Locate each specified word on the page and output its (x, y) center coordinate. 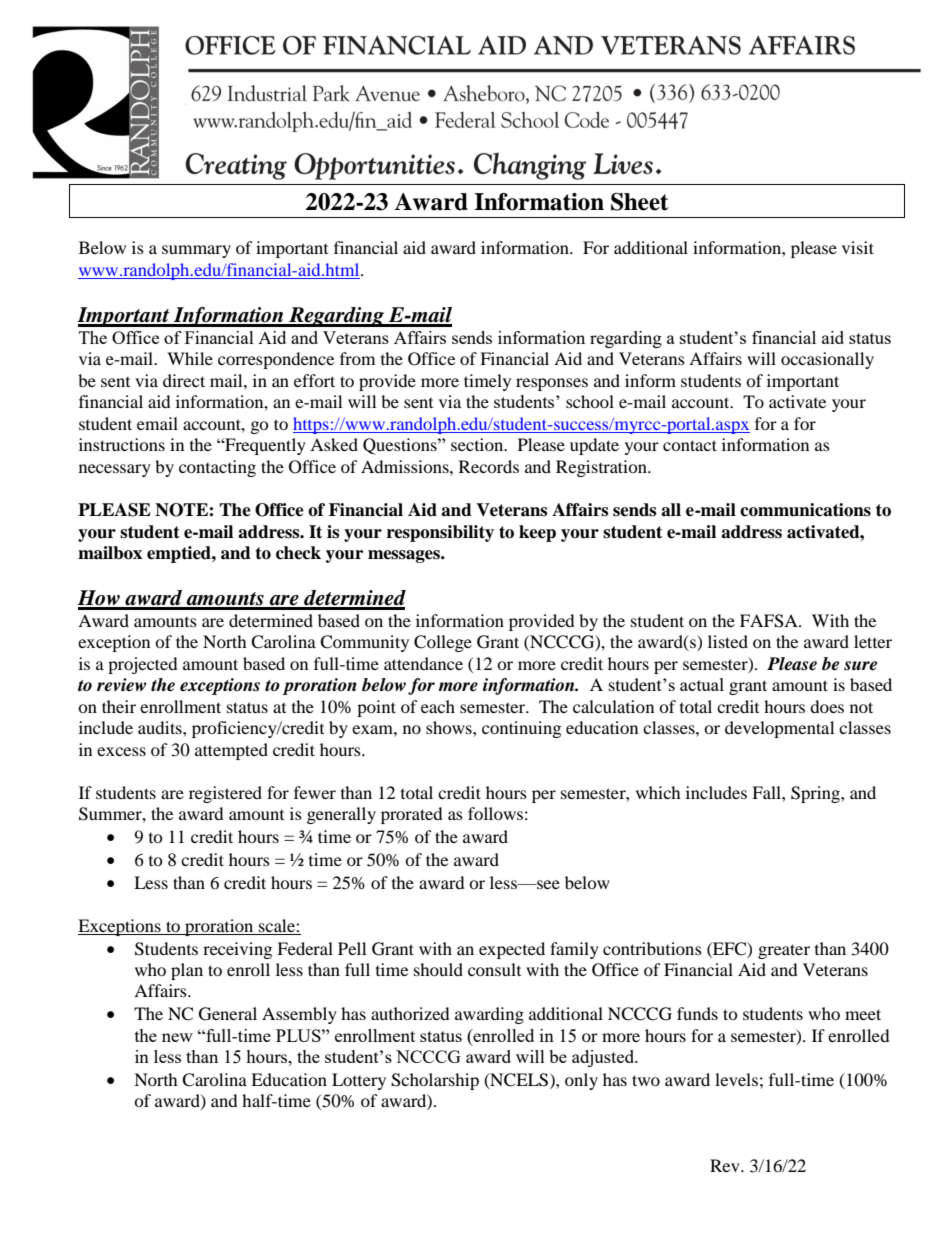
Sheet (639, 202)
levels (736, 1079)
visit (858, 247)
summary (196, 251)
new (177, 1037)
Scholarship (435, 1081)
